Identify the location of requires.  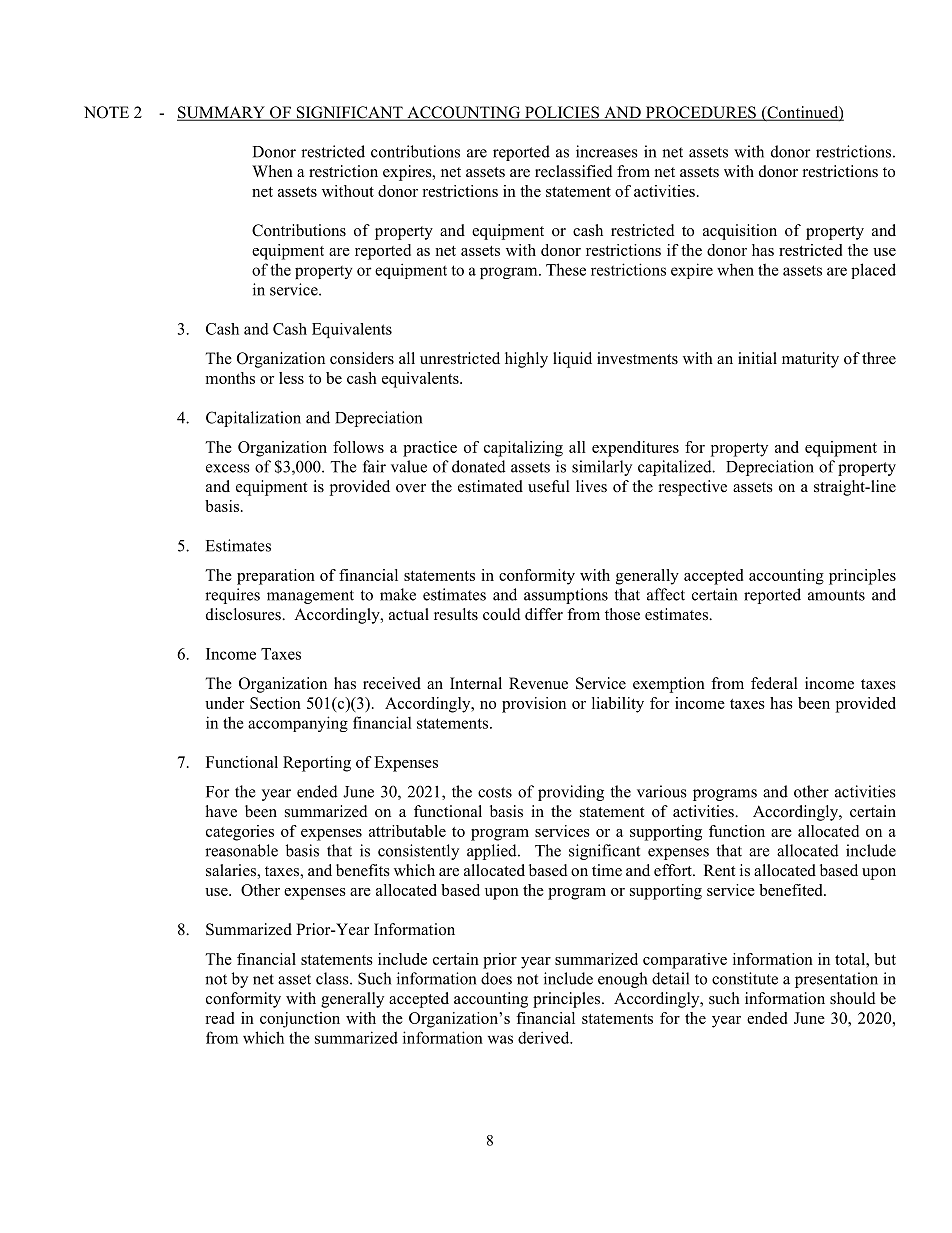
(232, 596).
